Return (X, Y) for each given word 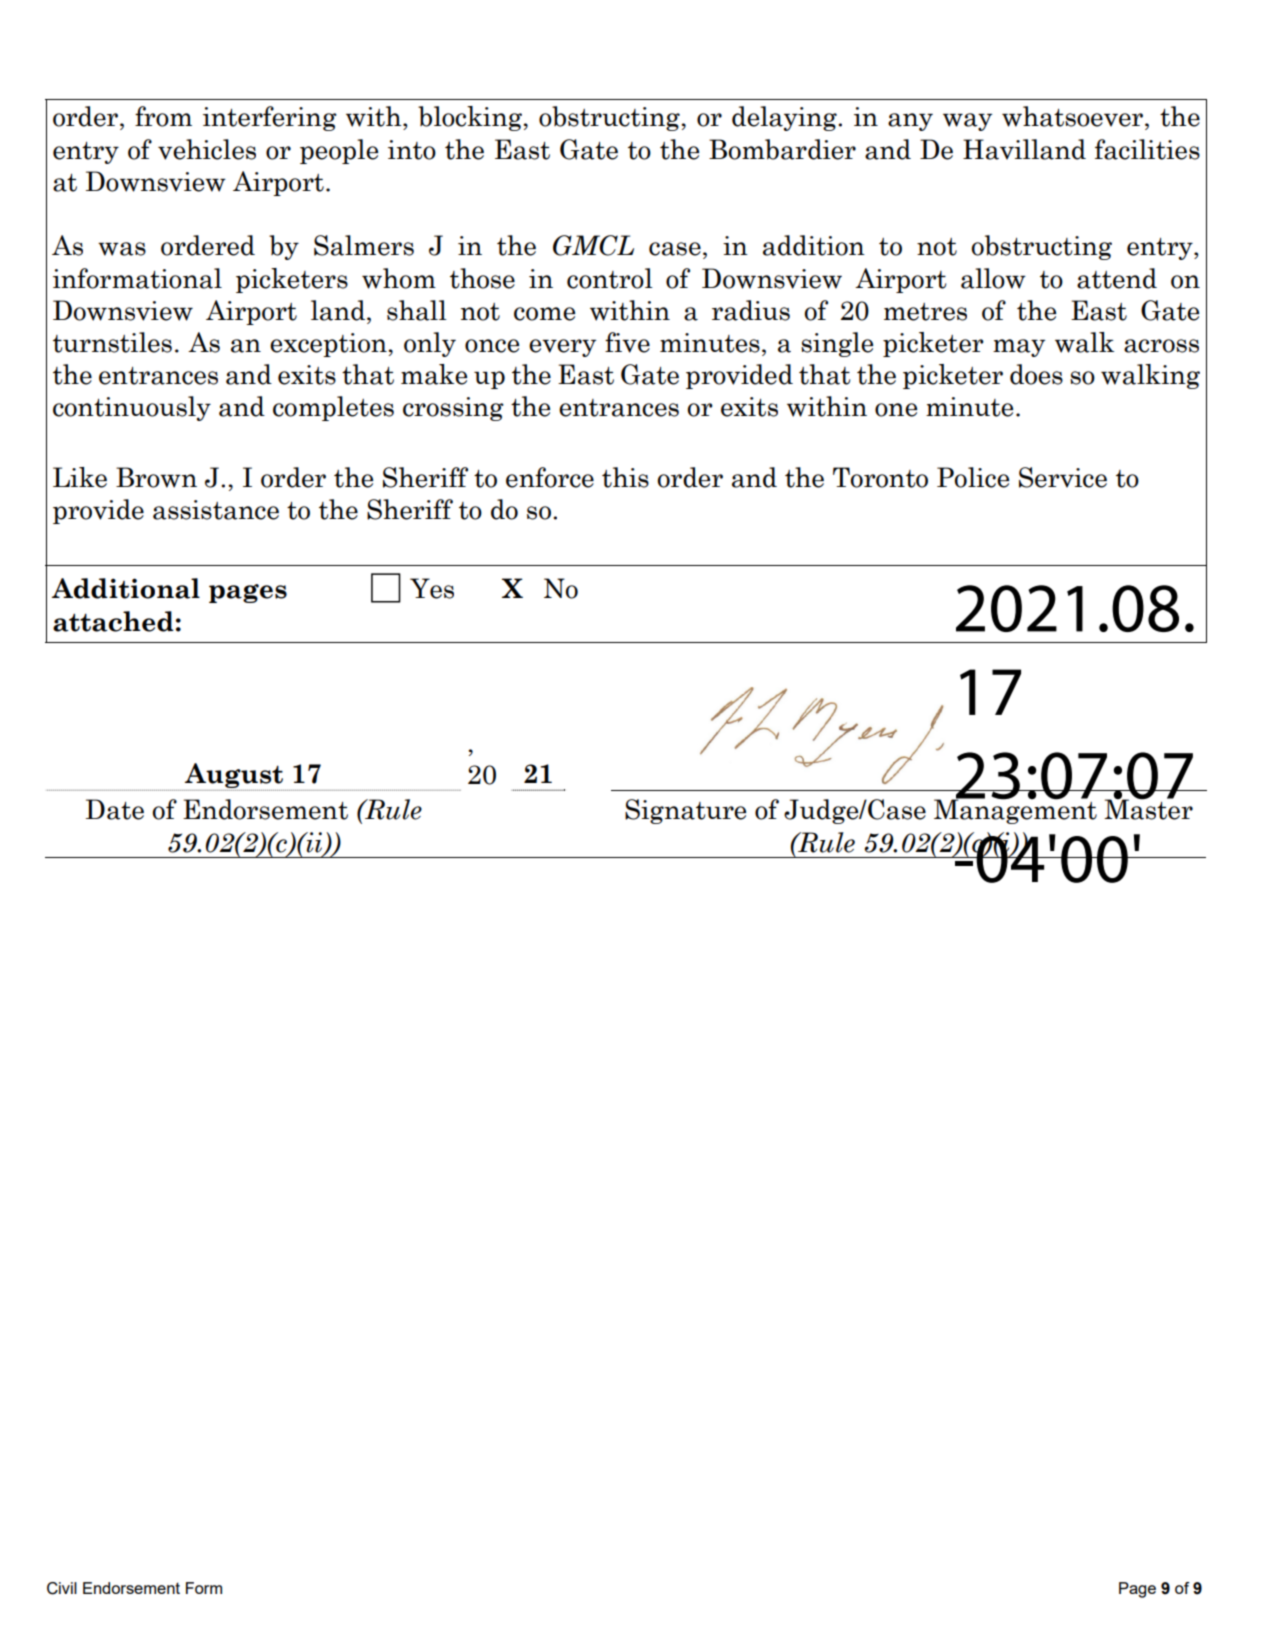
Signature (685, 811)
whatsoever (1074, 116)
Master (1148, 808)
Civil (62, 1588)
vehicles (207, 149)
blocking (471, 118)
